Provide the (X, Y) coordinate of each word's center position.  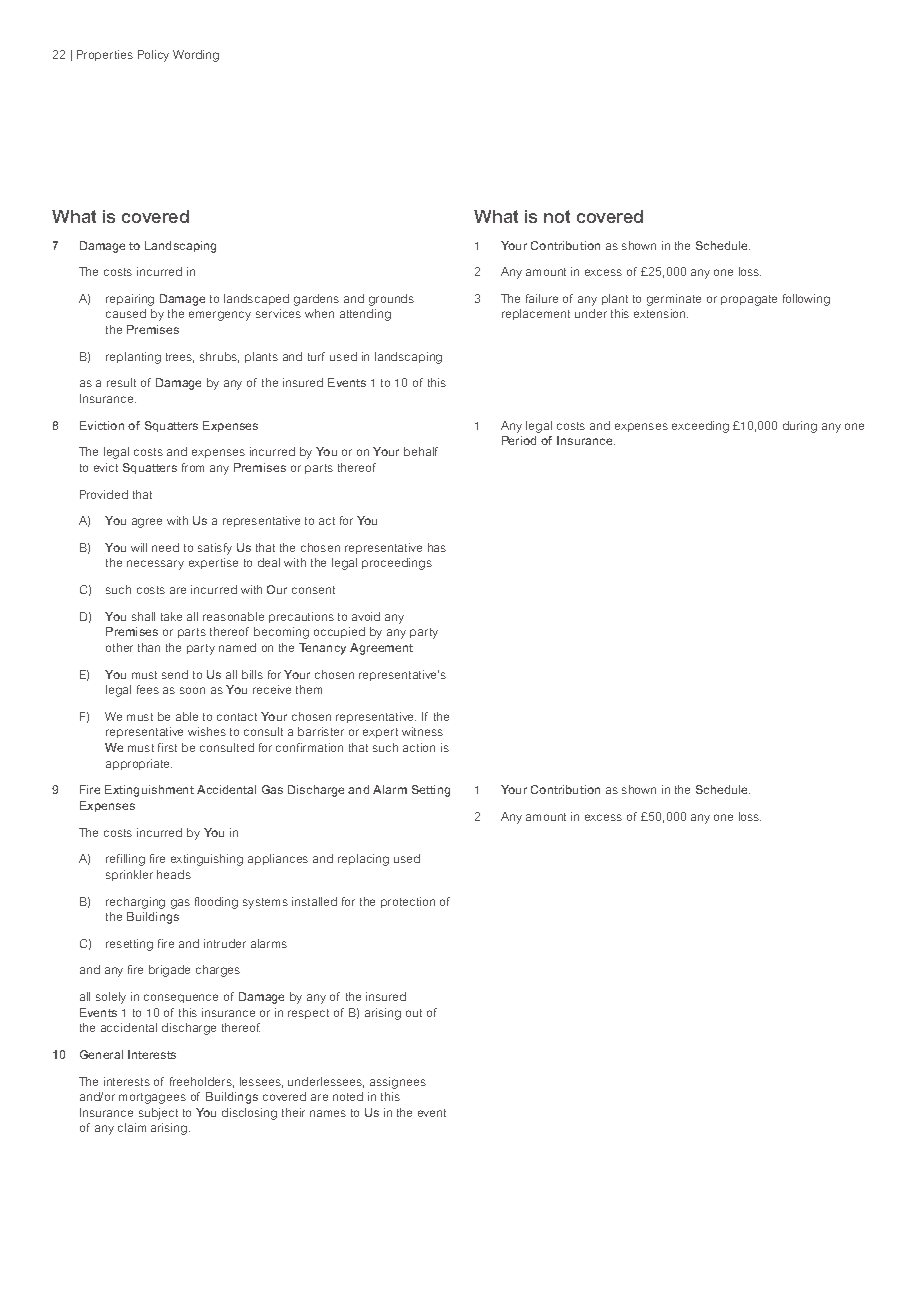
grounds (391, 300)
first (167, 747)
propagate (749, 300)
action (419, 747)
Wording (196, 56)
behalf (421, 451)
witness (422, 731)
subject (158, 1114)
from (193, 467)
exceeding (700, 427)
